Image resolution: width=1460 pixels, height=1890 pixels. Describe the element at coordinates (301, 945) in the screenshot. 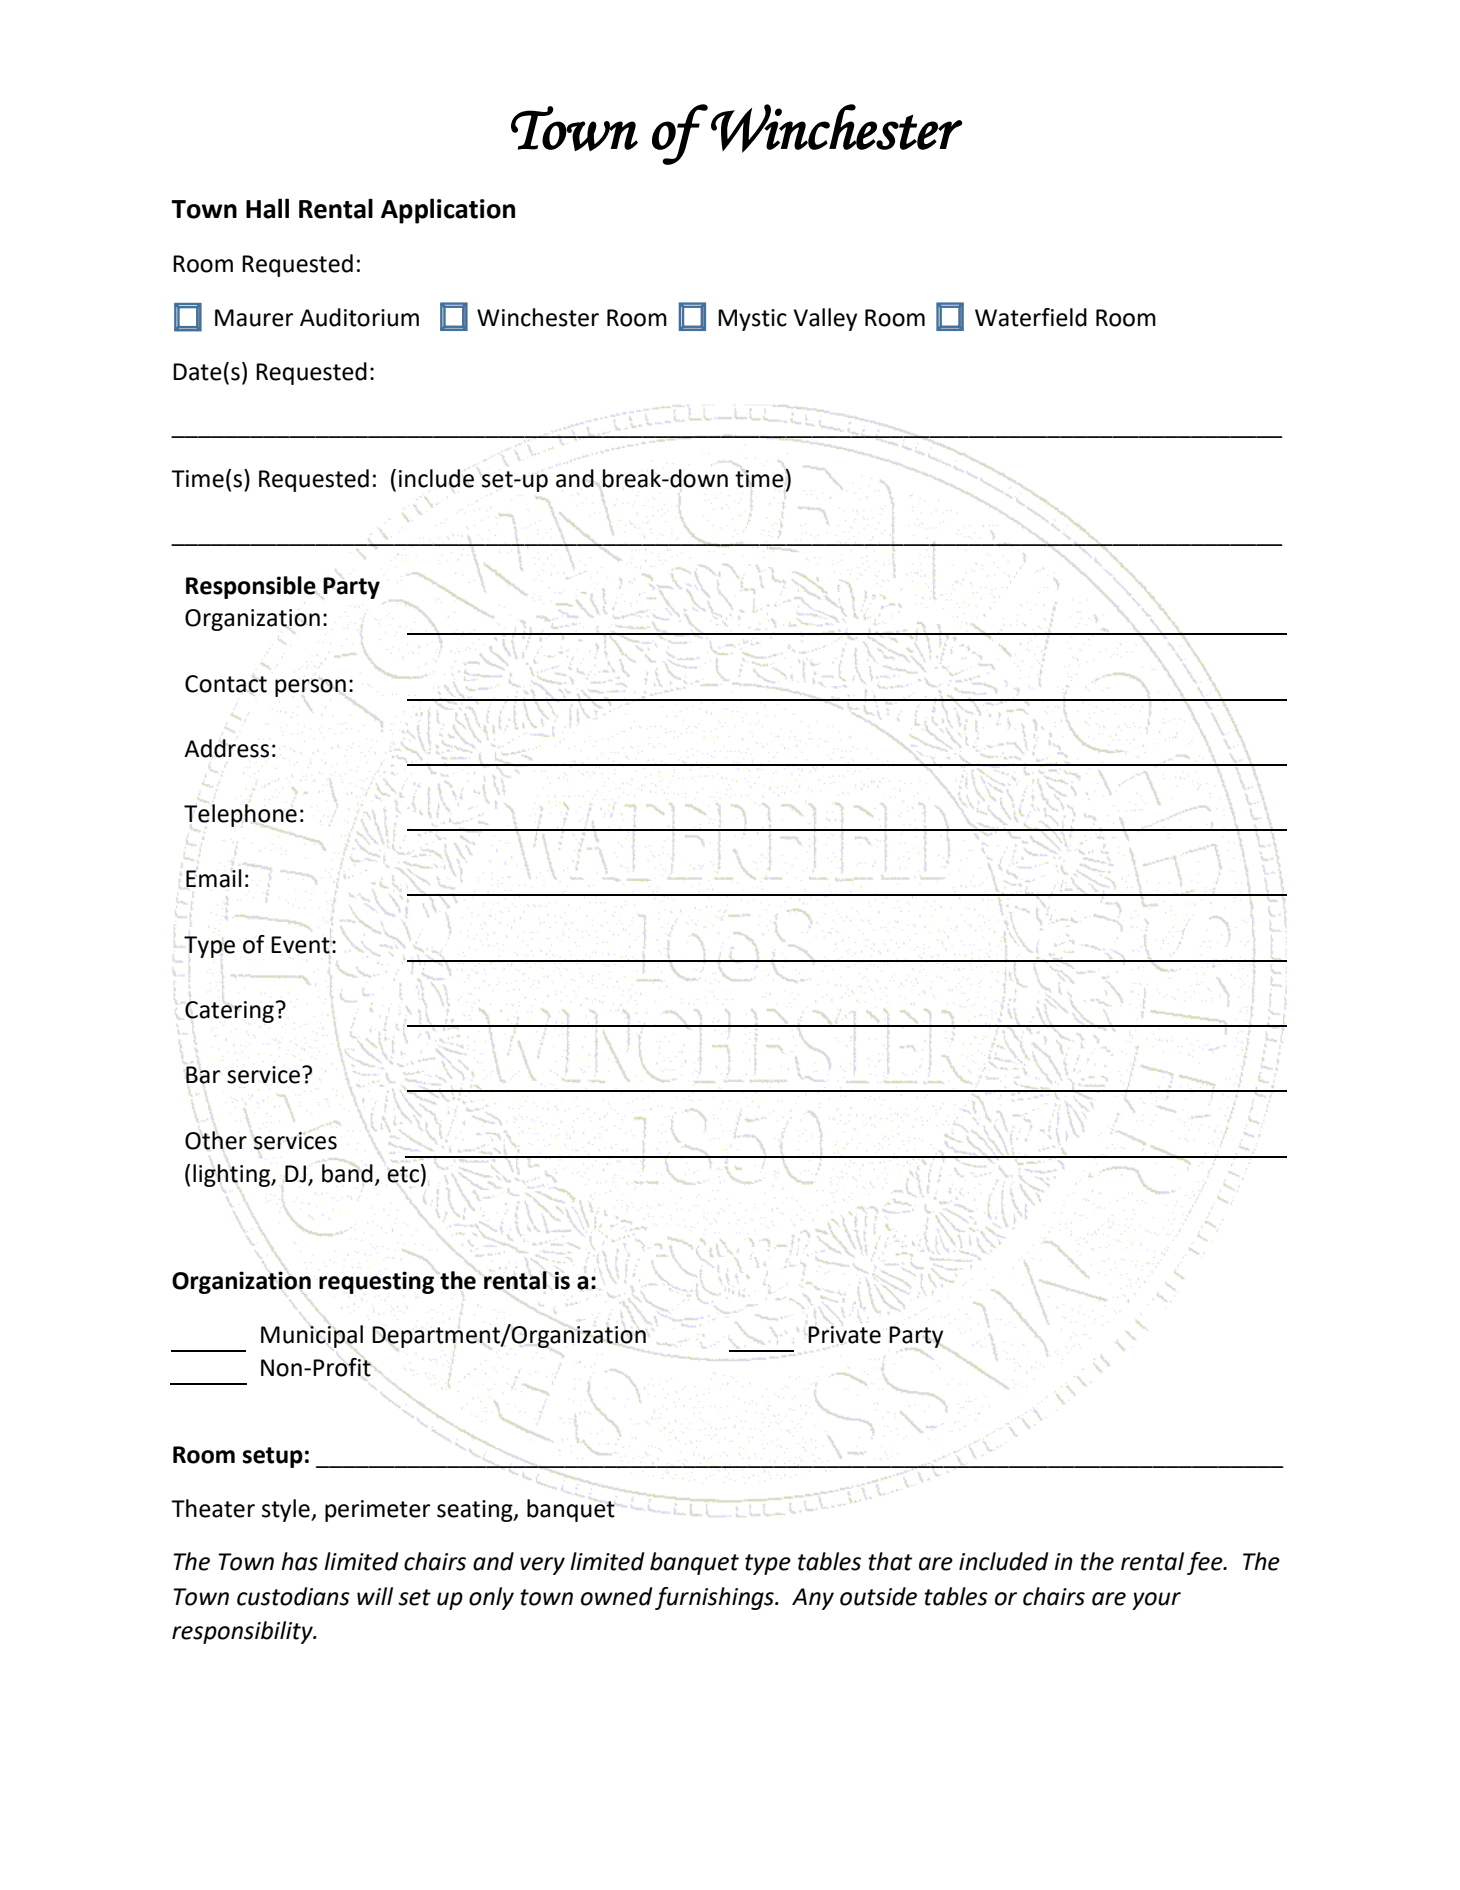

I see `Event` at that location.
